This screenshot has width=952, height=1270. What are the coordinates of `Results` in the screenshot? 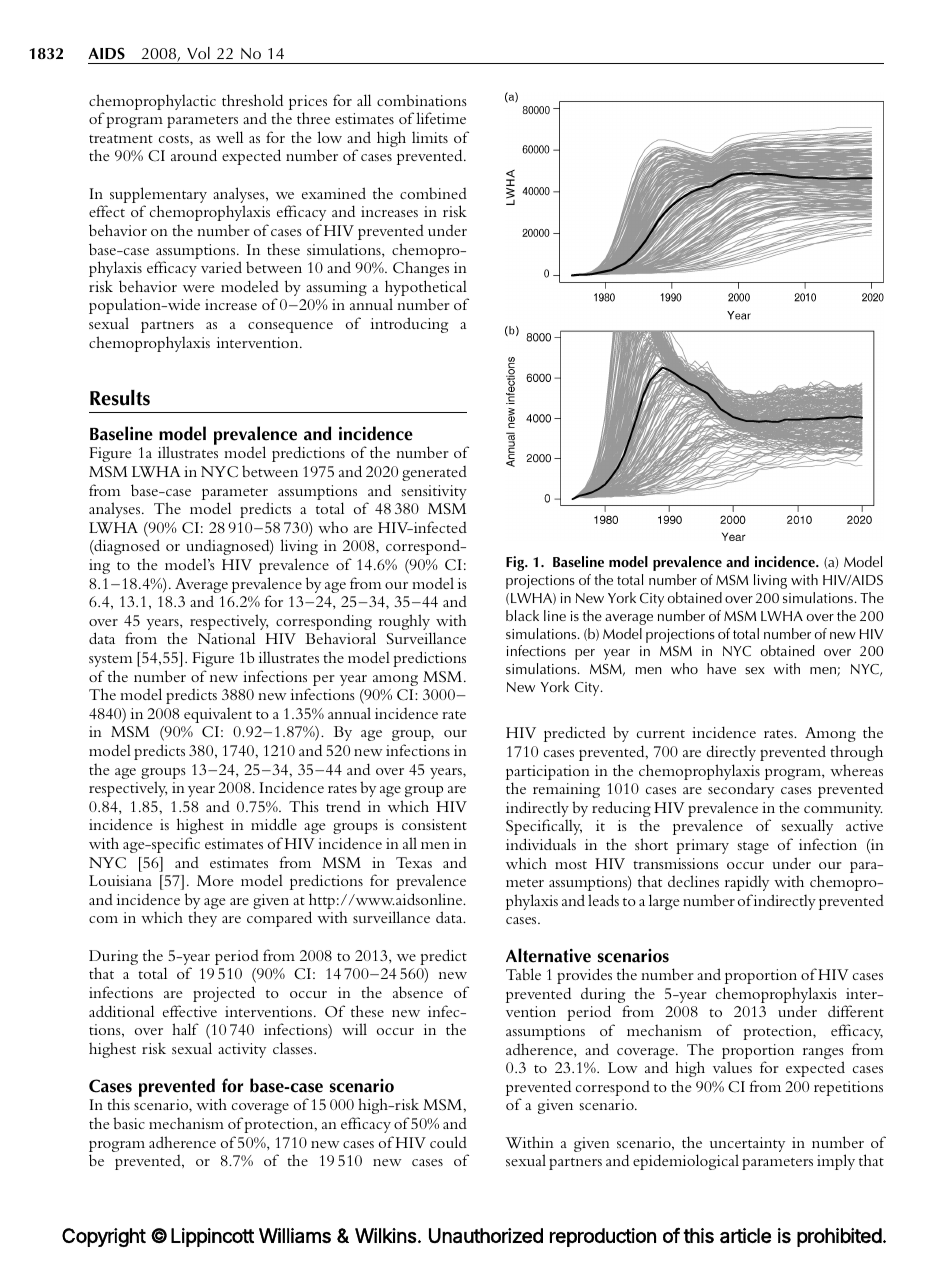 It's located at (120, 398).
